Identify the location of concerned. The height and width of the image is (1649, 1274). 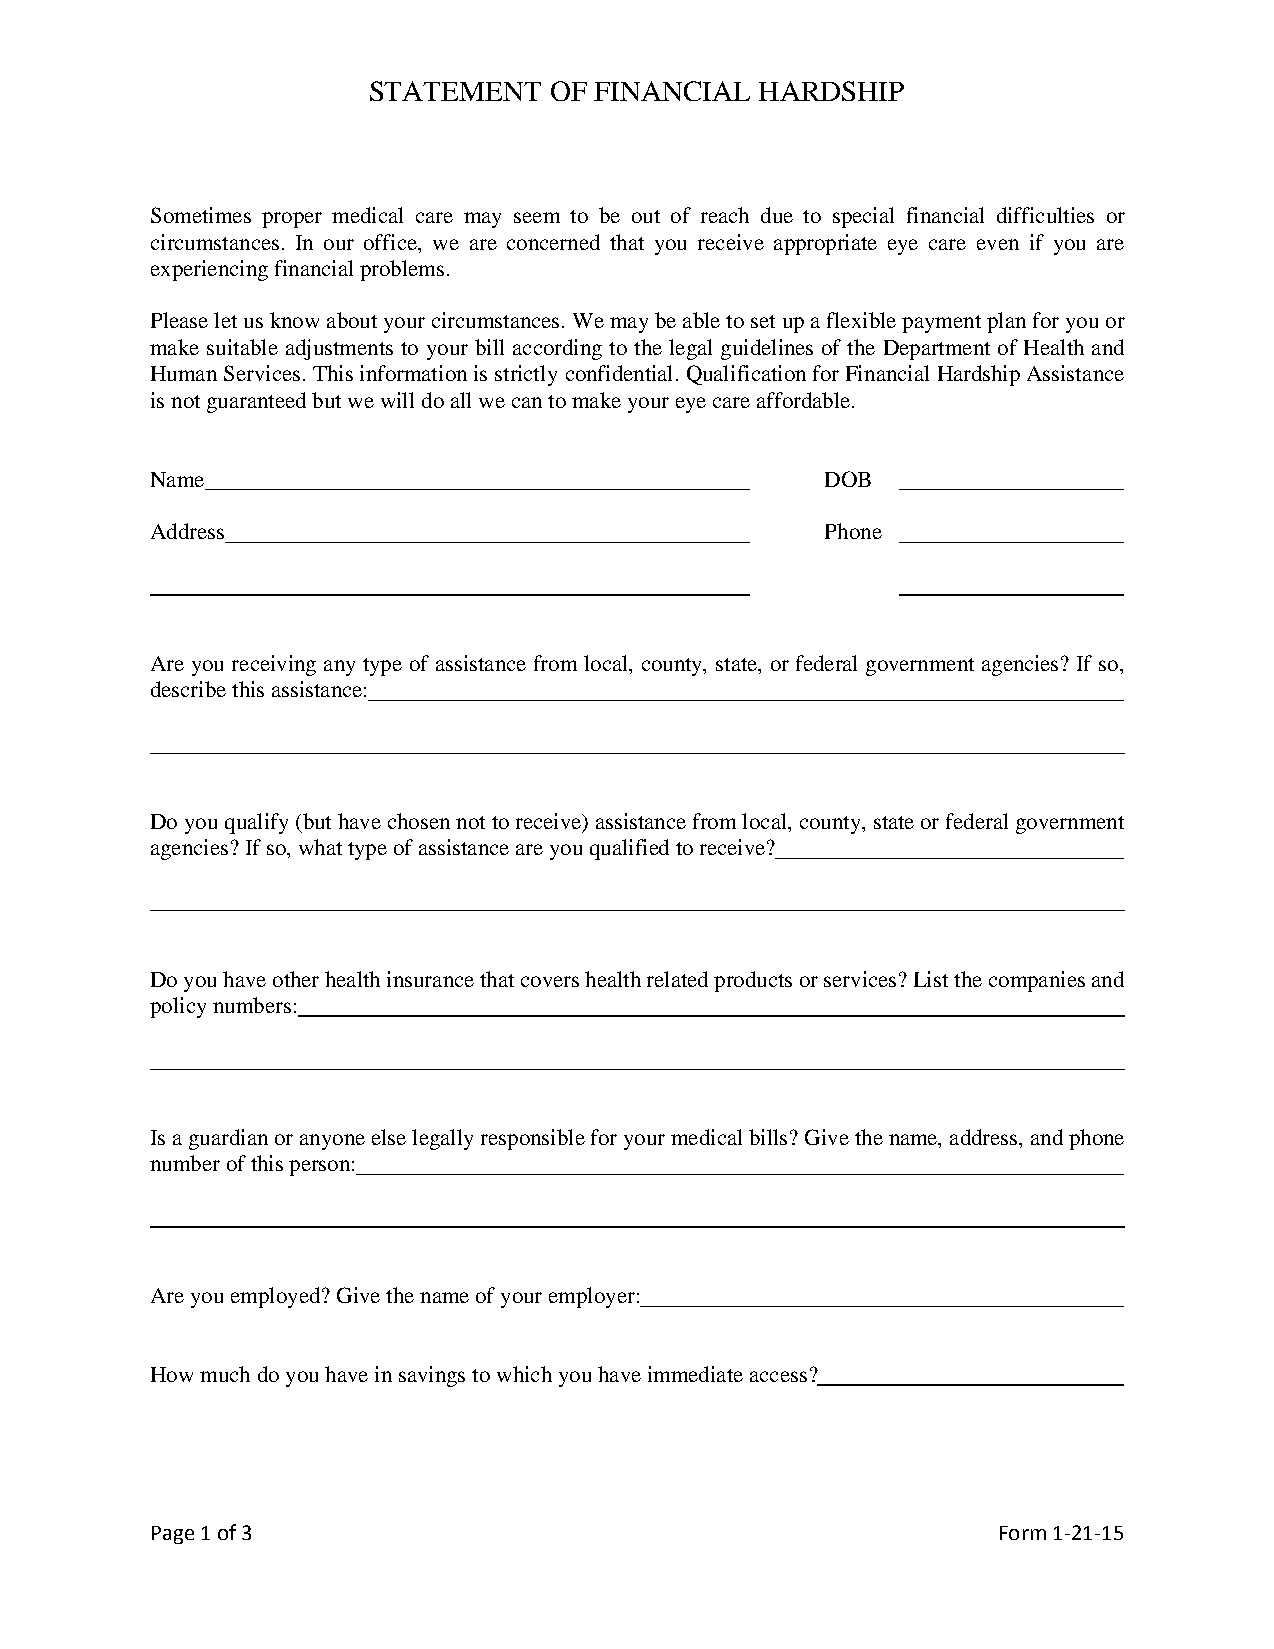
(553, 242).
